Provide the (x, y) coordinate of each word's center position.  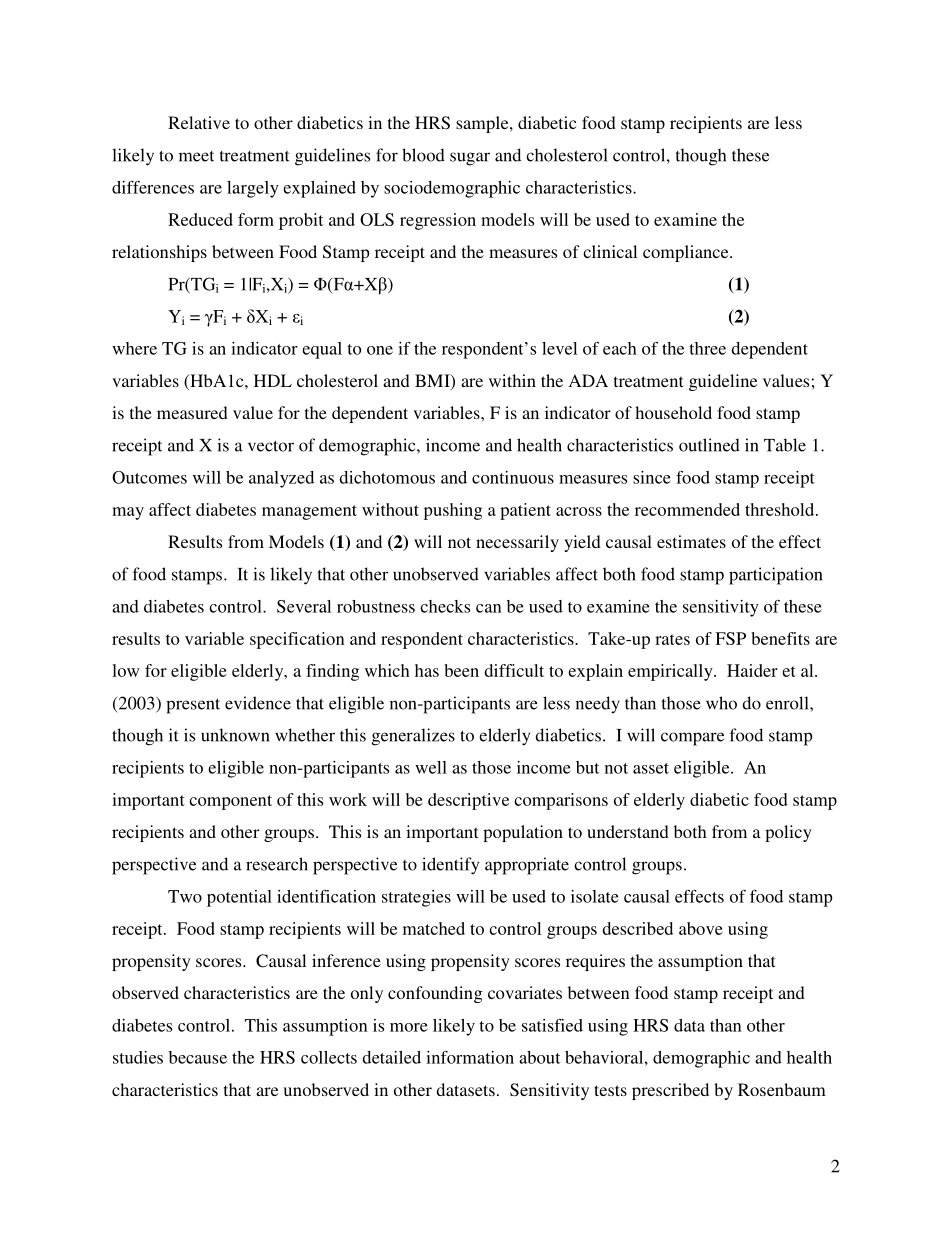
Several (304, 606)
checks (445, 606)
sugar (470, 159)
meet (196, 156)
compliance (687, 253)
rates (672, 639)
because (198, 1057)
